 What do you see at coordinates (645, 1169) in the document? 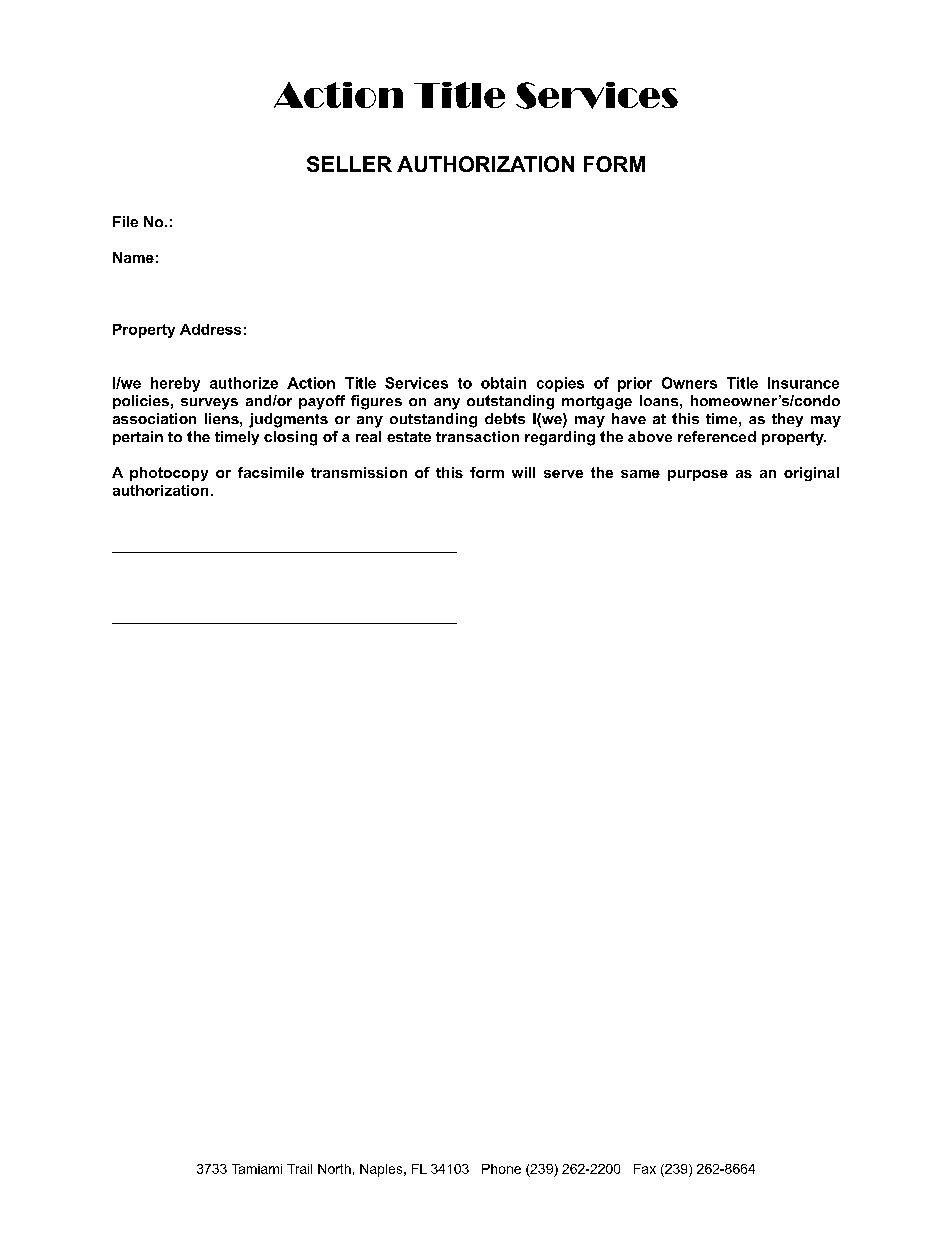
I see `Fax` at bounding box center [645, 1169].
